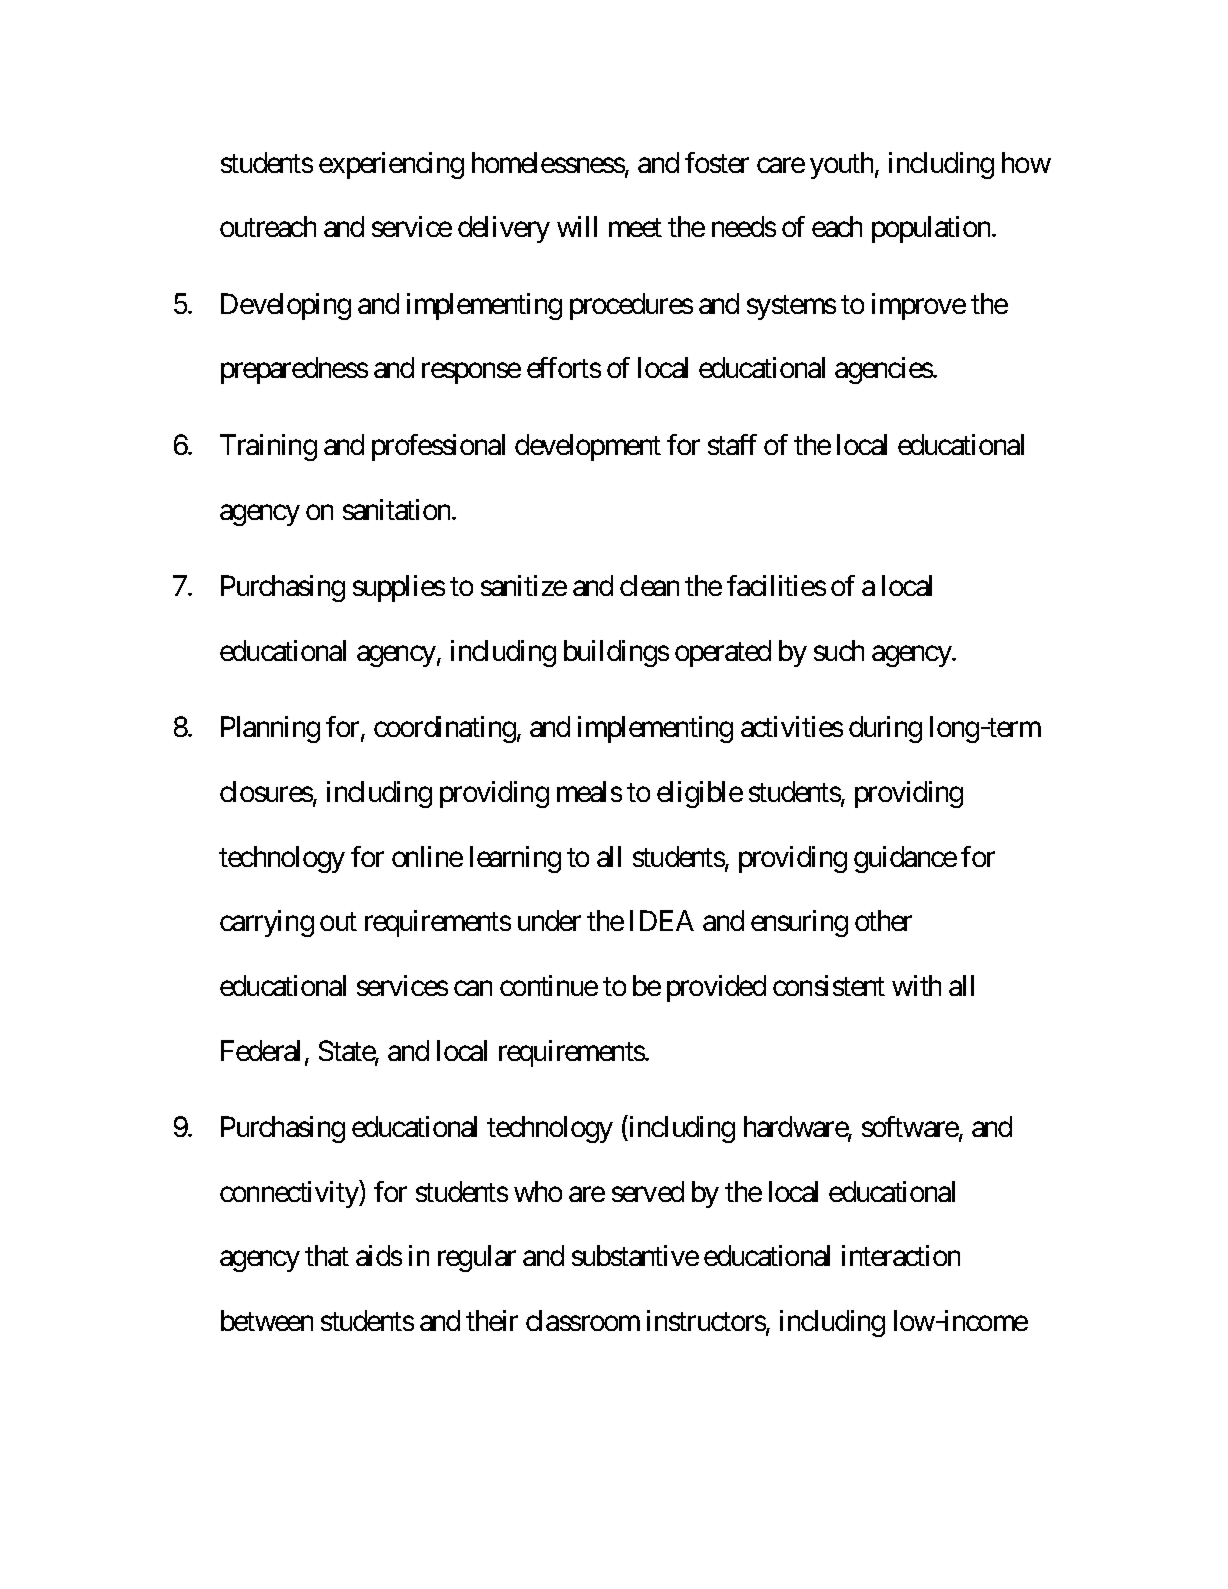  I want to click on IDEA, so click(662, 920).
